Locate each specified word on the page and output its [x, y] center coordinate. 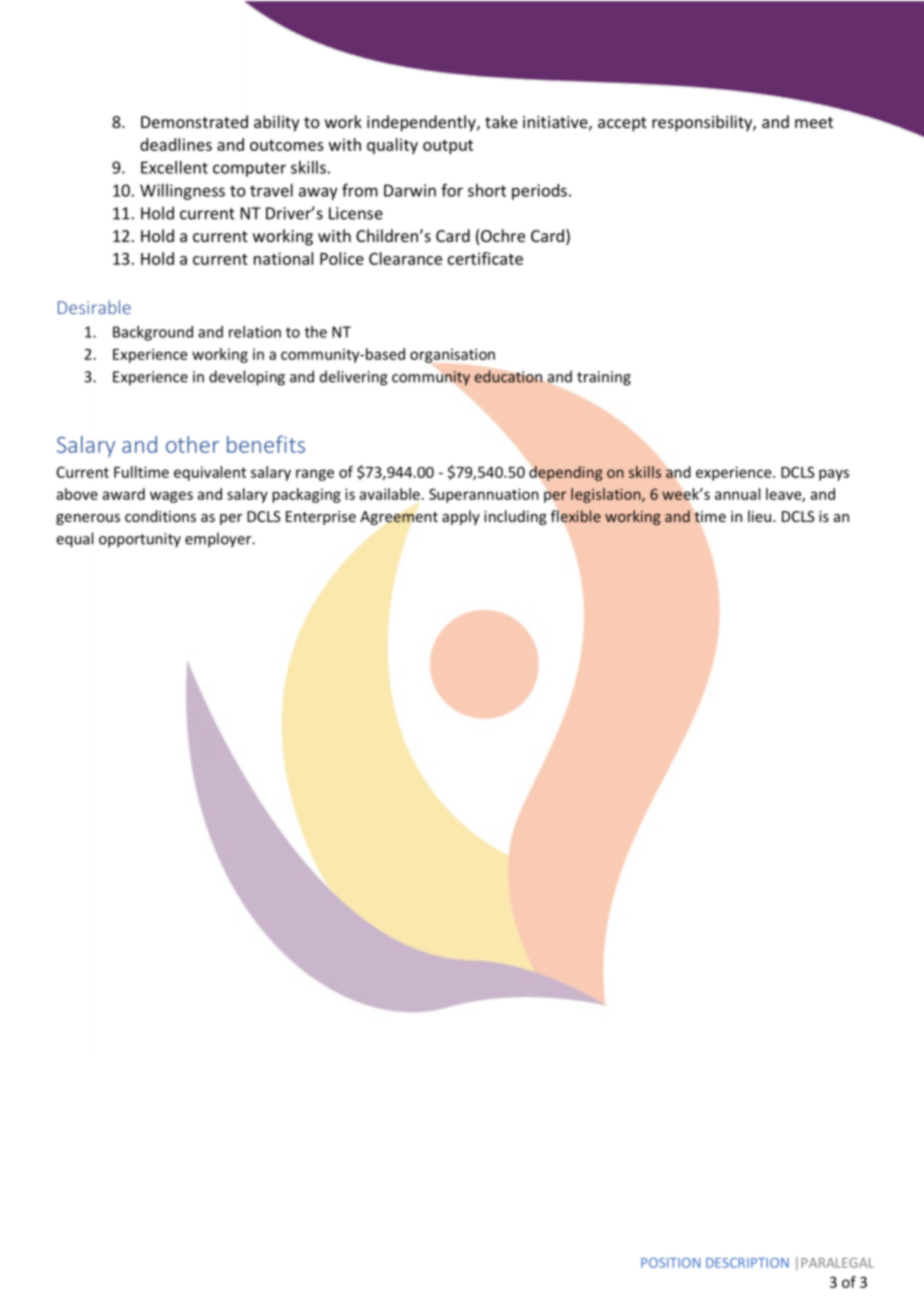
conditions [160, 516]
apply [461, 517]
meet [814, 122]
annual [737, 494]
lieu [761, 516]
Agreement [399, 518]
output [448, 147]
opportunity [140, 540]
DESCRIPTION [747, 1263]
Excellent [174, 167]
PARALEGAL [837, 1263]
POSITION [670, 1263]
